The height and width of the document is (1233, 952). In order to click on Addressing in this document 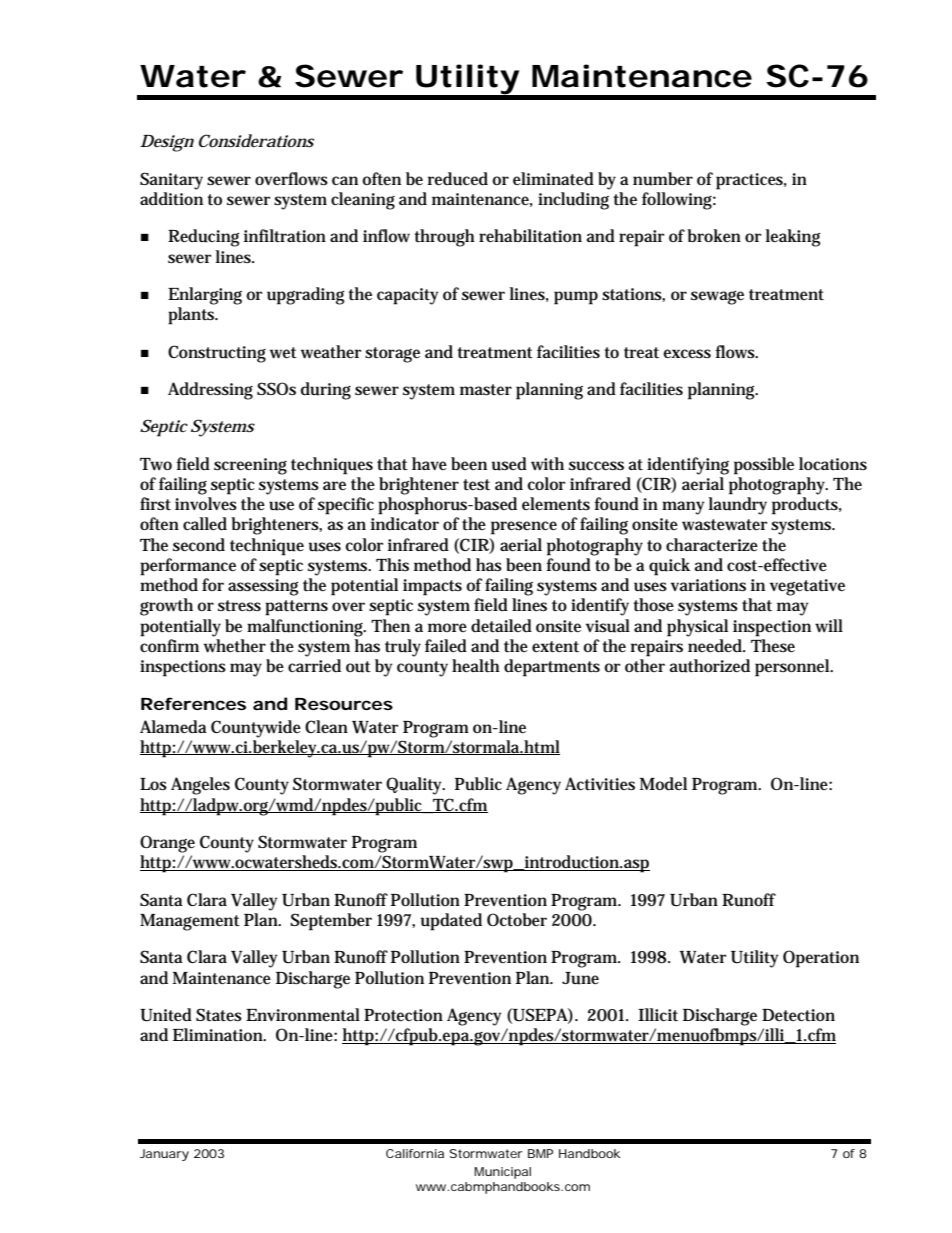, I will do `click(210, 391)`.
